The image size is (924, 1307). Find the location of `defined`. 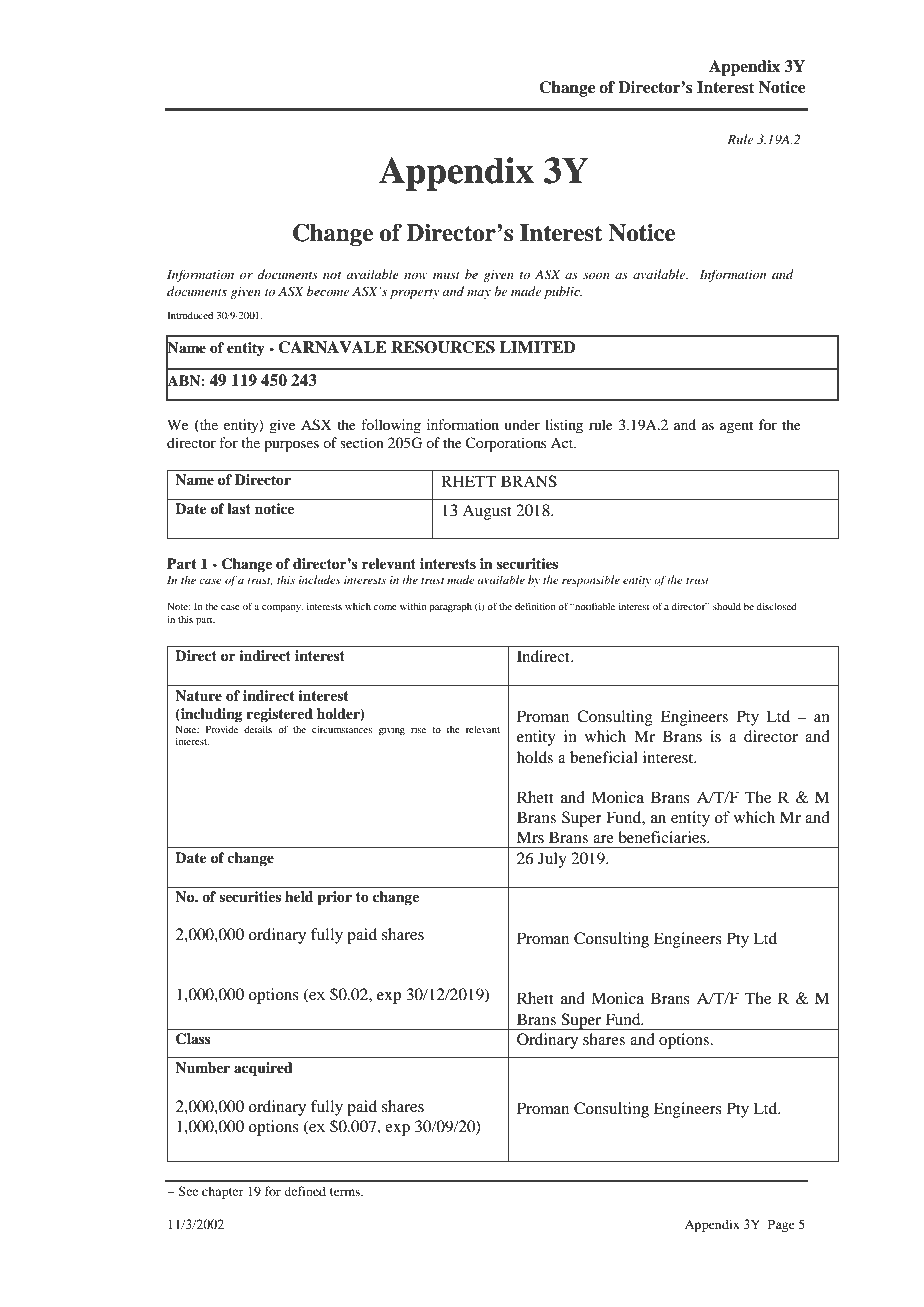

defined is located at coordinates (305, 1191).
